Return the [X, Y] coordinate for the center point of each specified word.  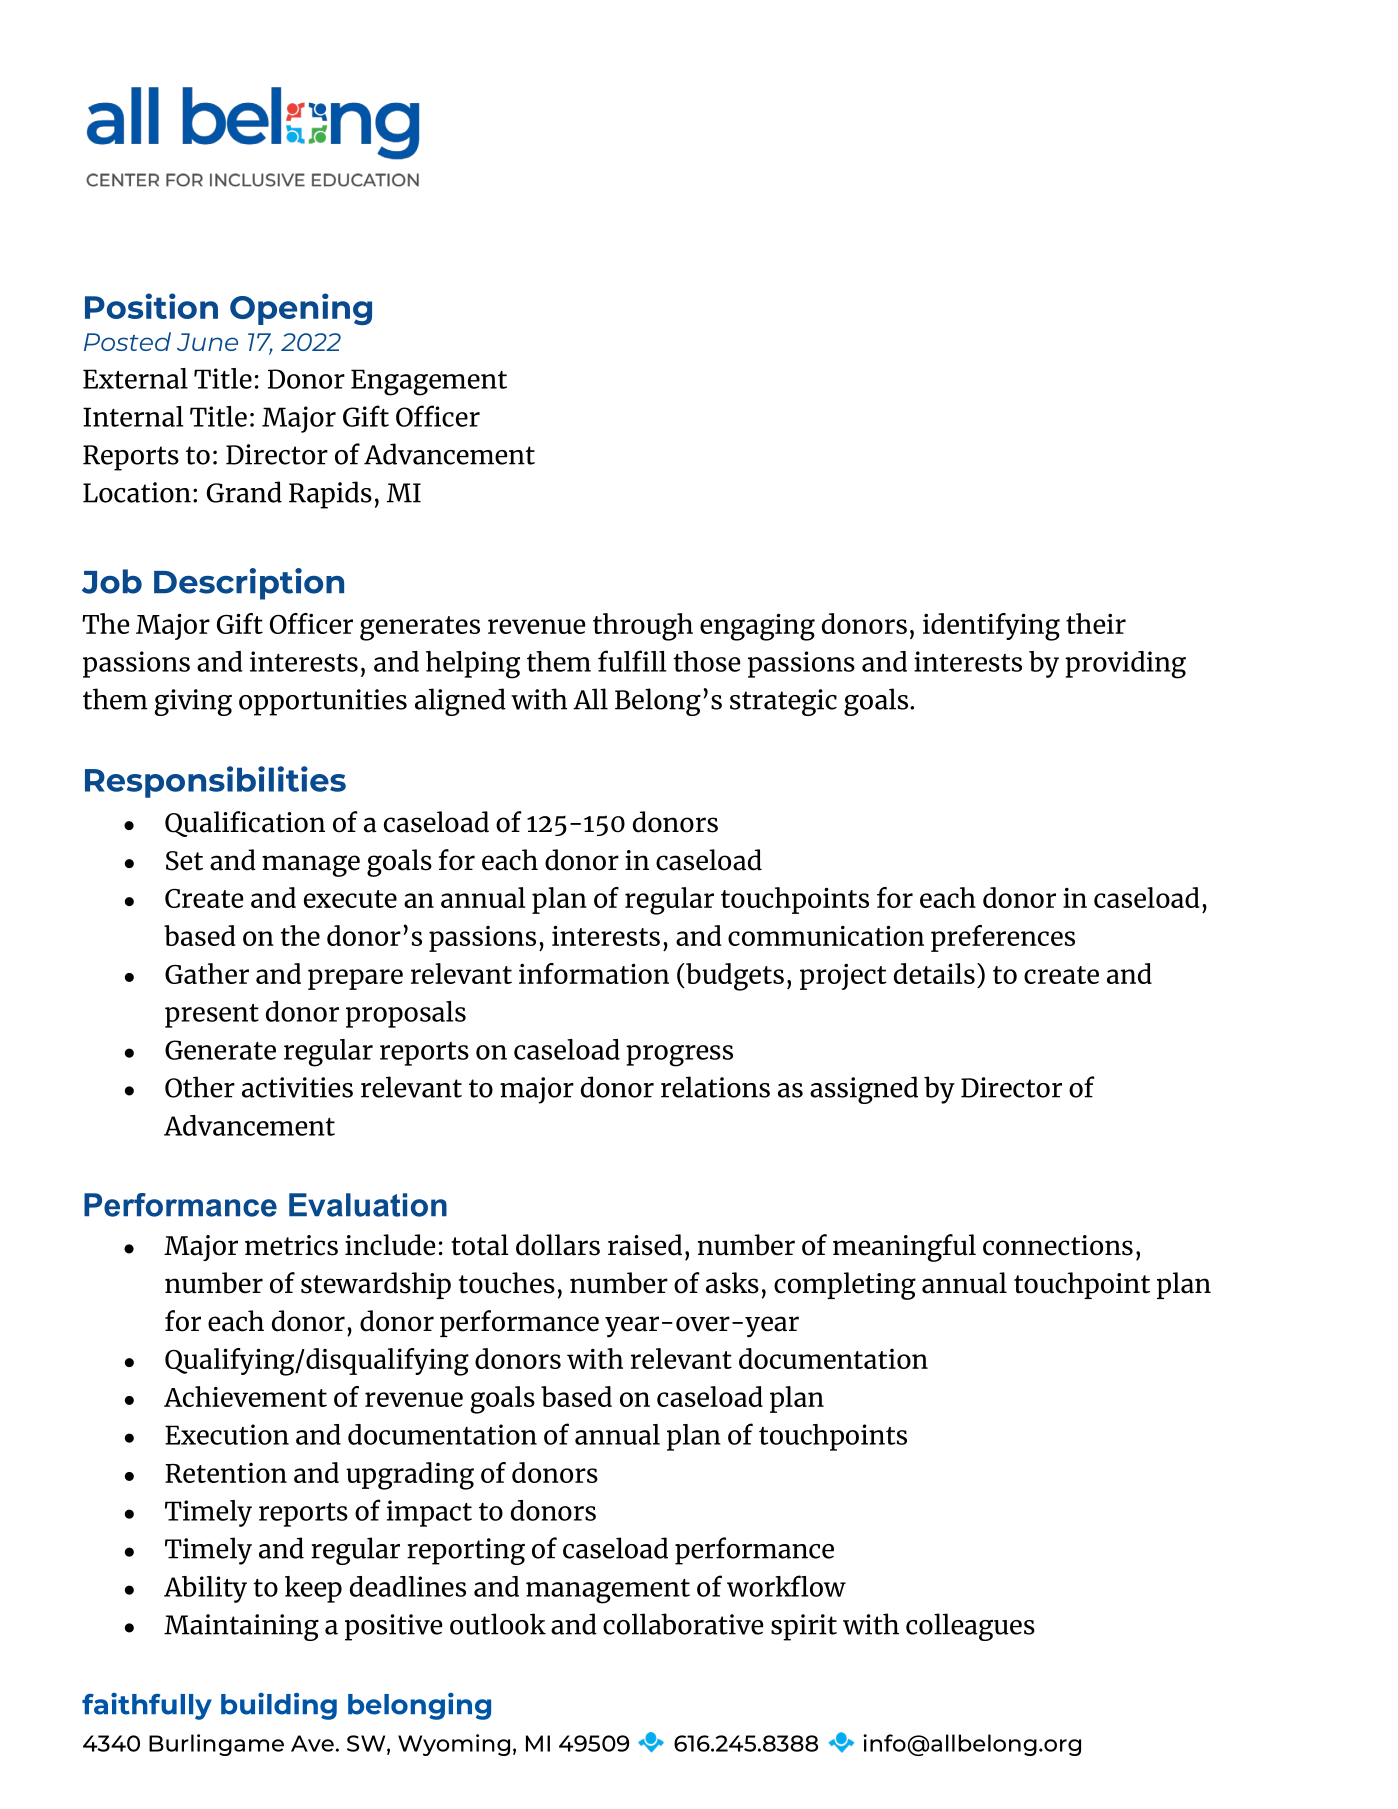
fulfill [632, 661]
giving [193, 702]
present [212, 1016]
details [934, 973]
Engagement [429, 382]
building [279, 1706]
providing [1125, 665]
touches [507, 1283]
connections [1058, 1245]
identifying [991, 627]
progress [679, 1056]
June [207, 342]
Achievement [245, 1396]
